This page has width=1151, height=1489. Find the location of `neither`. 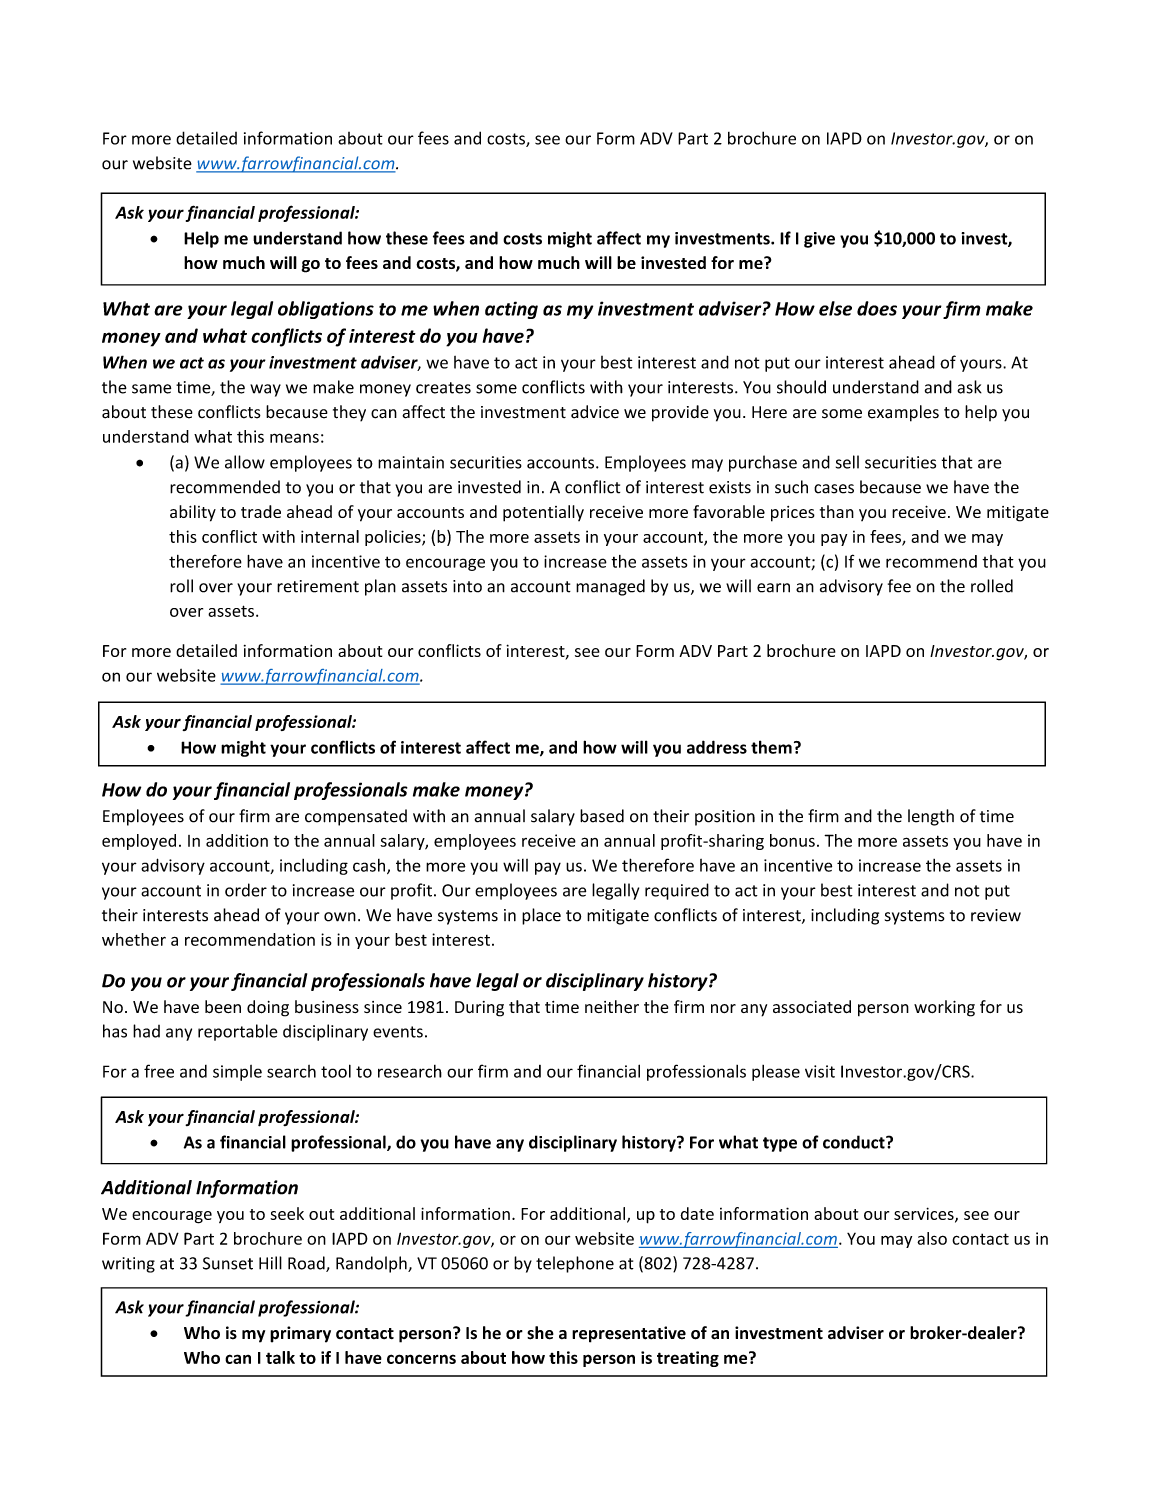

neither is located at coordinates (612, 1007).
